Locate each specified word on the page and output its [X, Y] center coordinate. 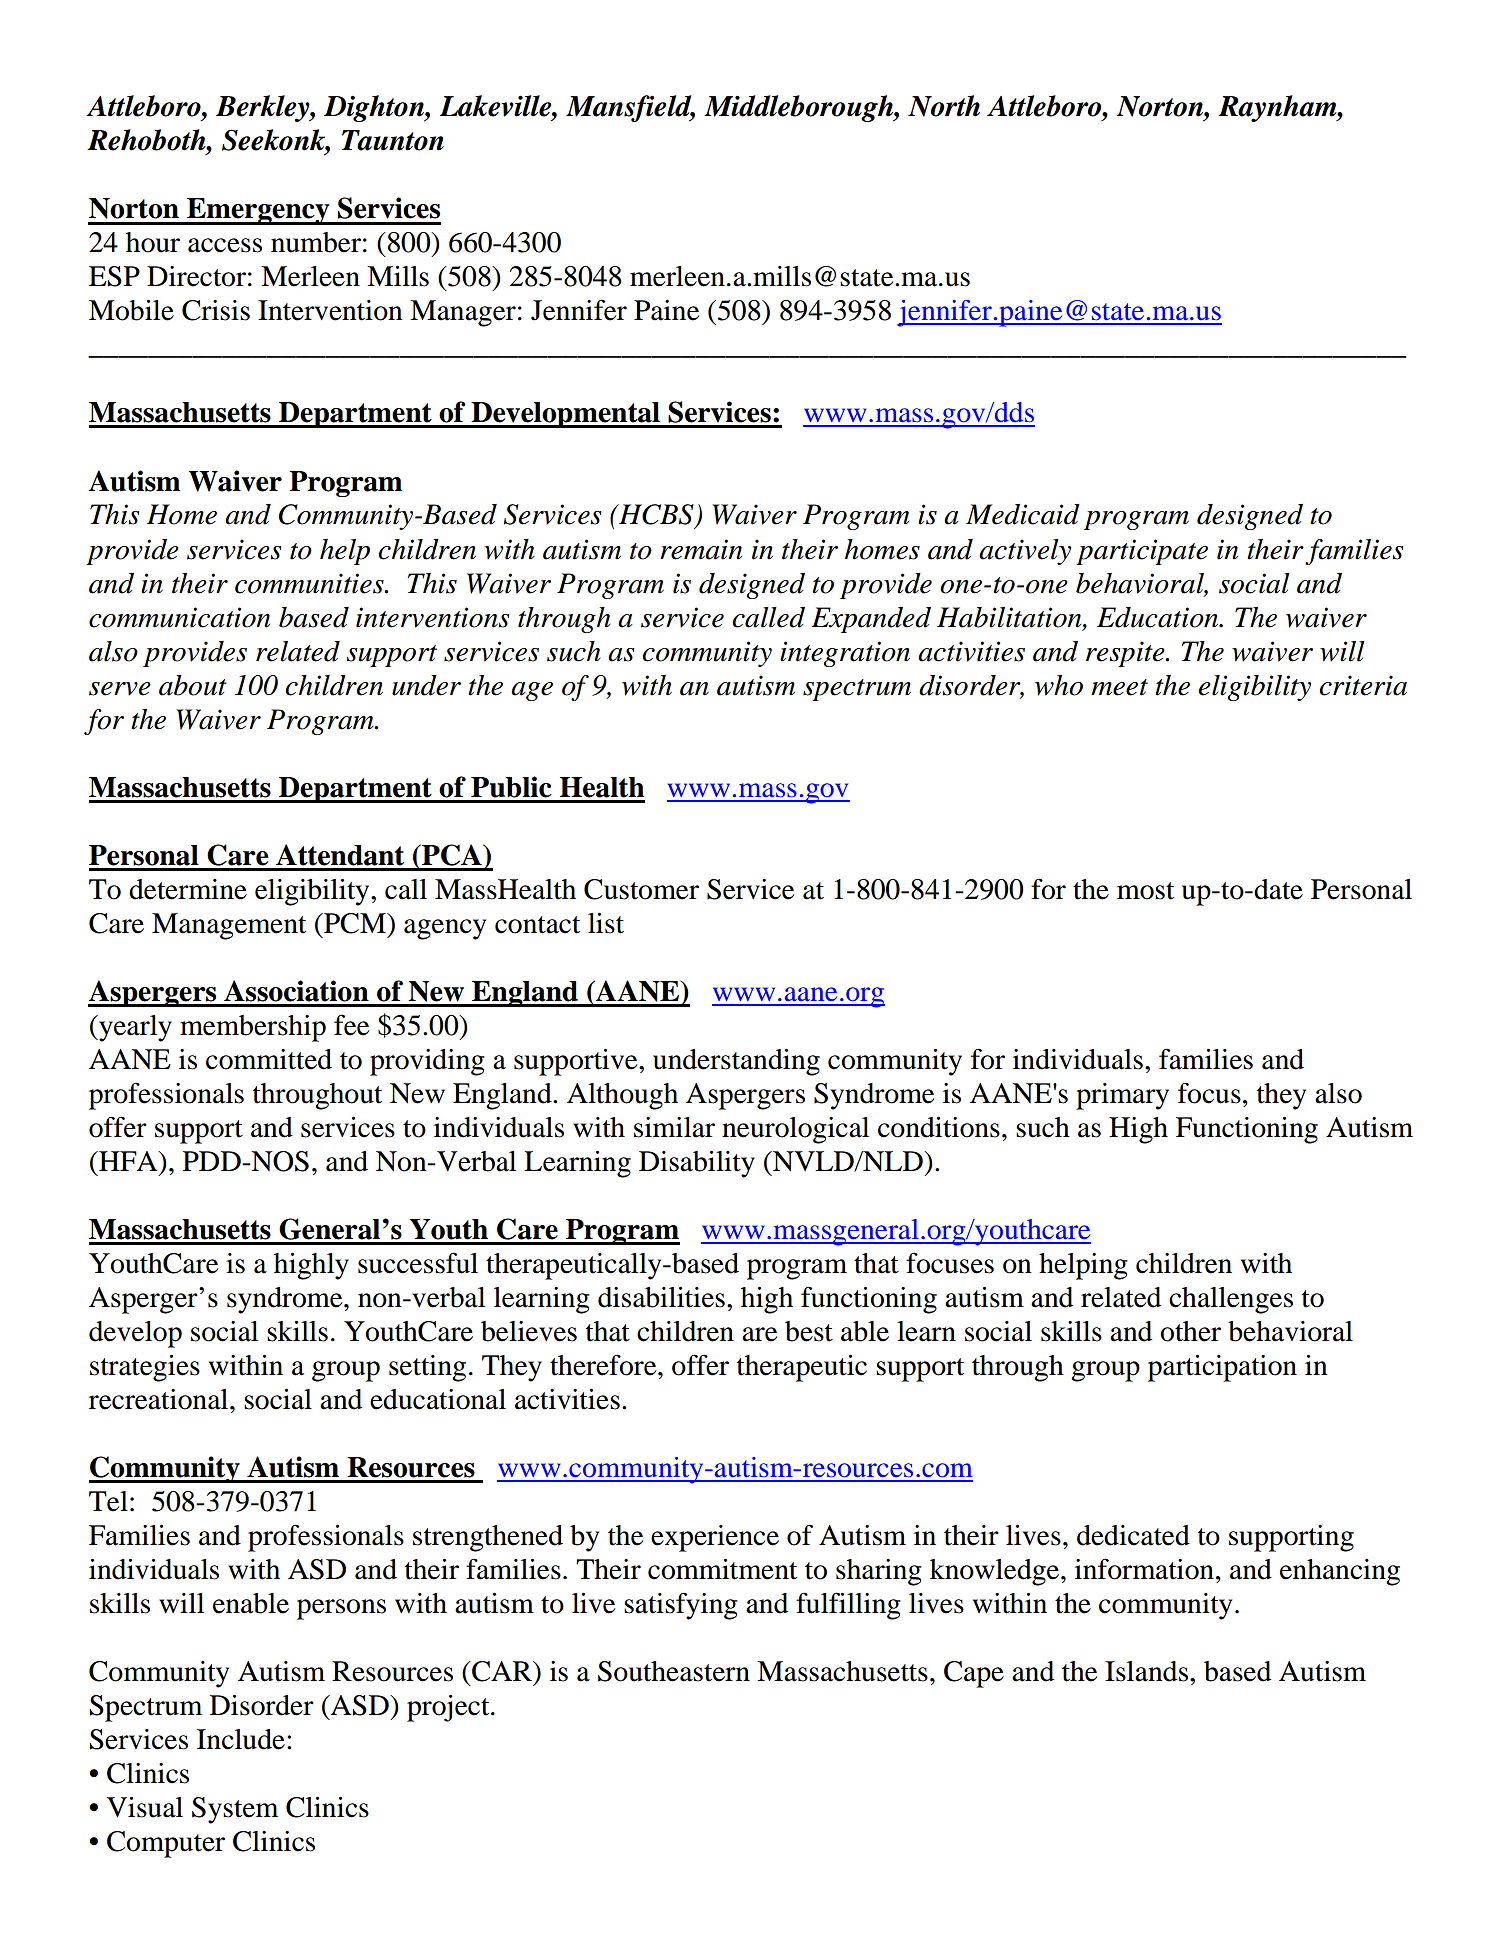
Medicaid [1023, 514]
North [944, 106]
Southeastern [674, 1671]
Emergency [258, 211]
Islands [1146, 1671]
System [235, 1810]
